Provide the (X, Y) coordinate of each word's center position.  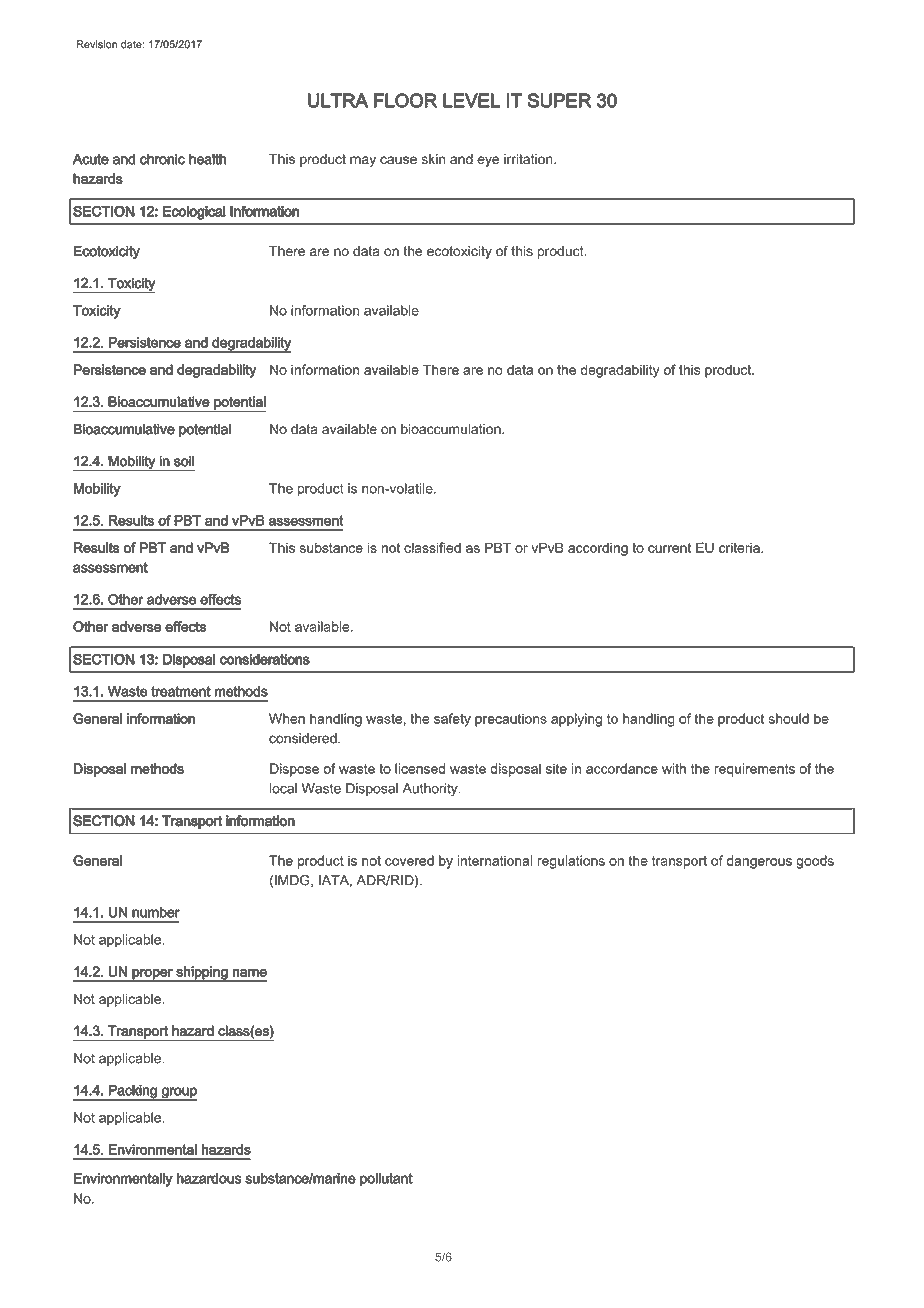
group (178, 1094)
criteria (740, 547)
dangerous (759, 862)
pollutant (386, 1180)
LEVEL (471, 100)
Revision (97, 44)
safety (452, 720)
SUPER (559, 100)
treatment (181, 691)
